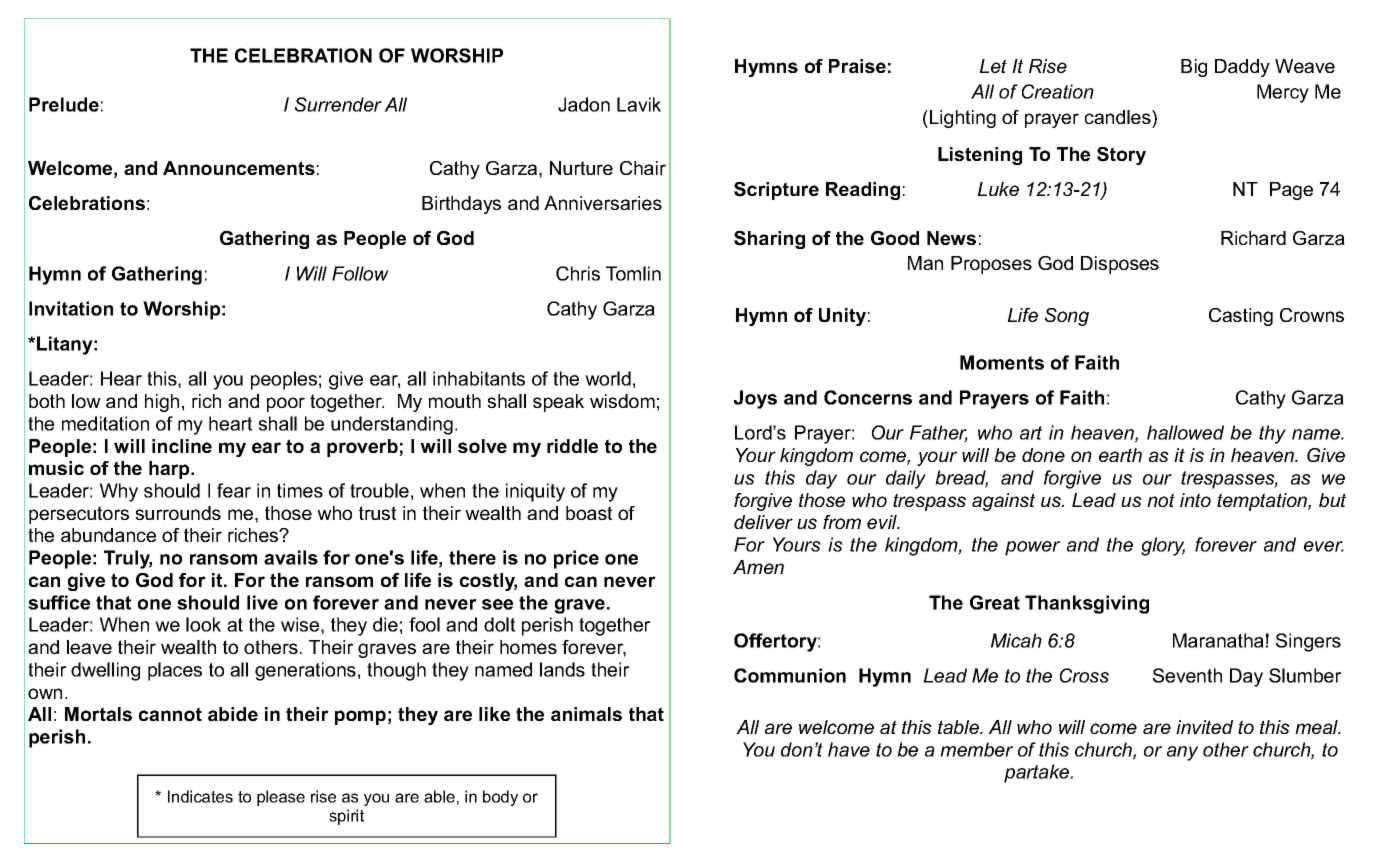  What do you see at coordinates (633, 273) in the screenshot?
I see `Tomlin` at bounding box center [633, 273].
